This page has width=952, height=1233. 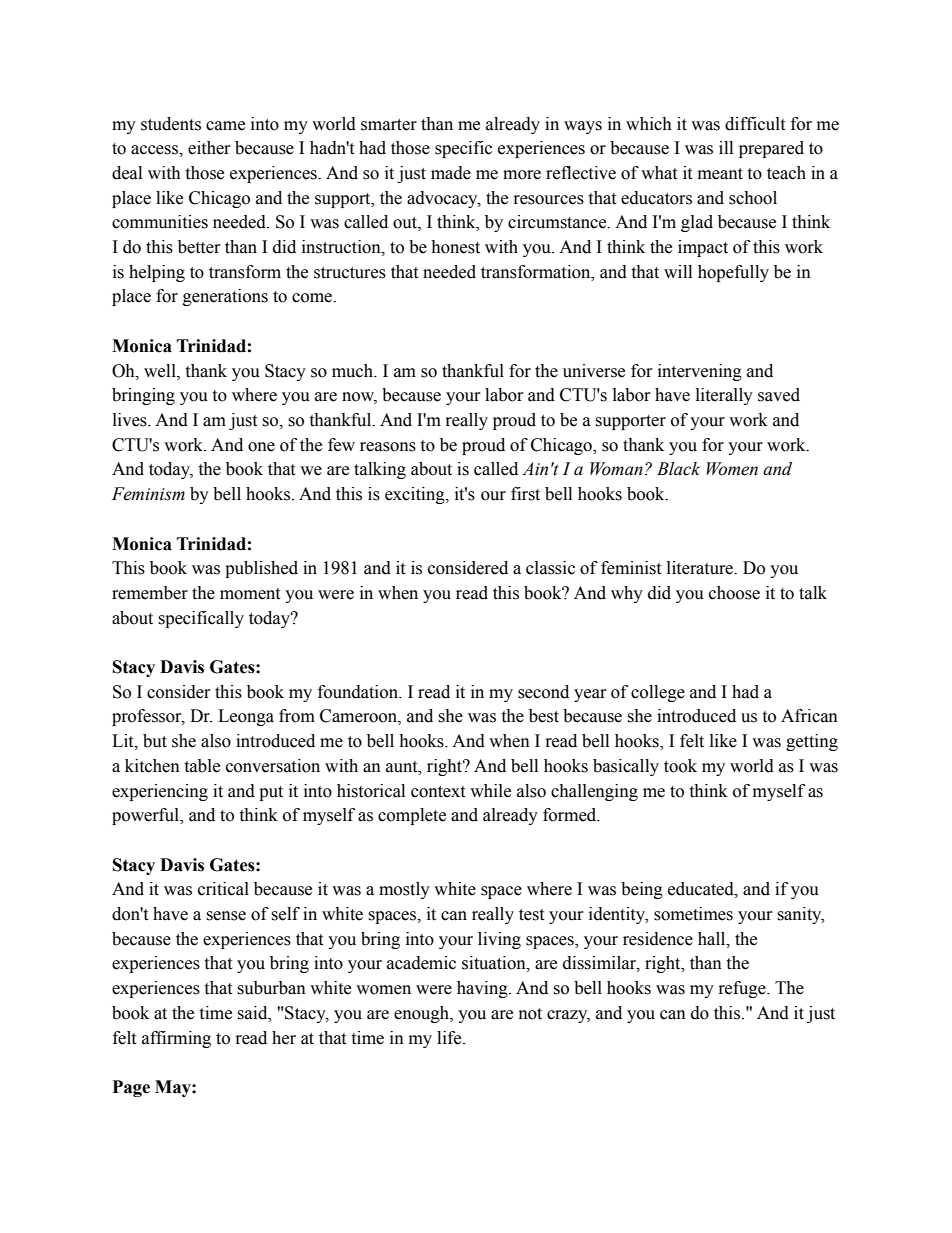 I want to click on meant, so click(x=720, y=174).
